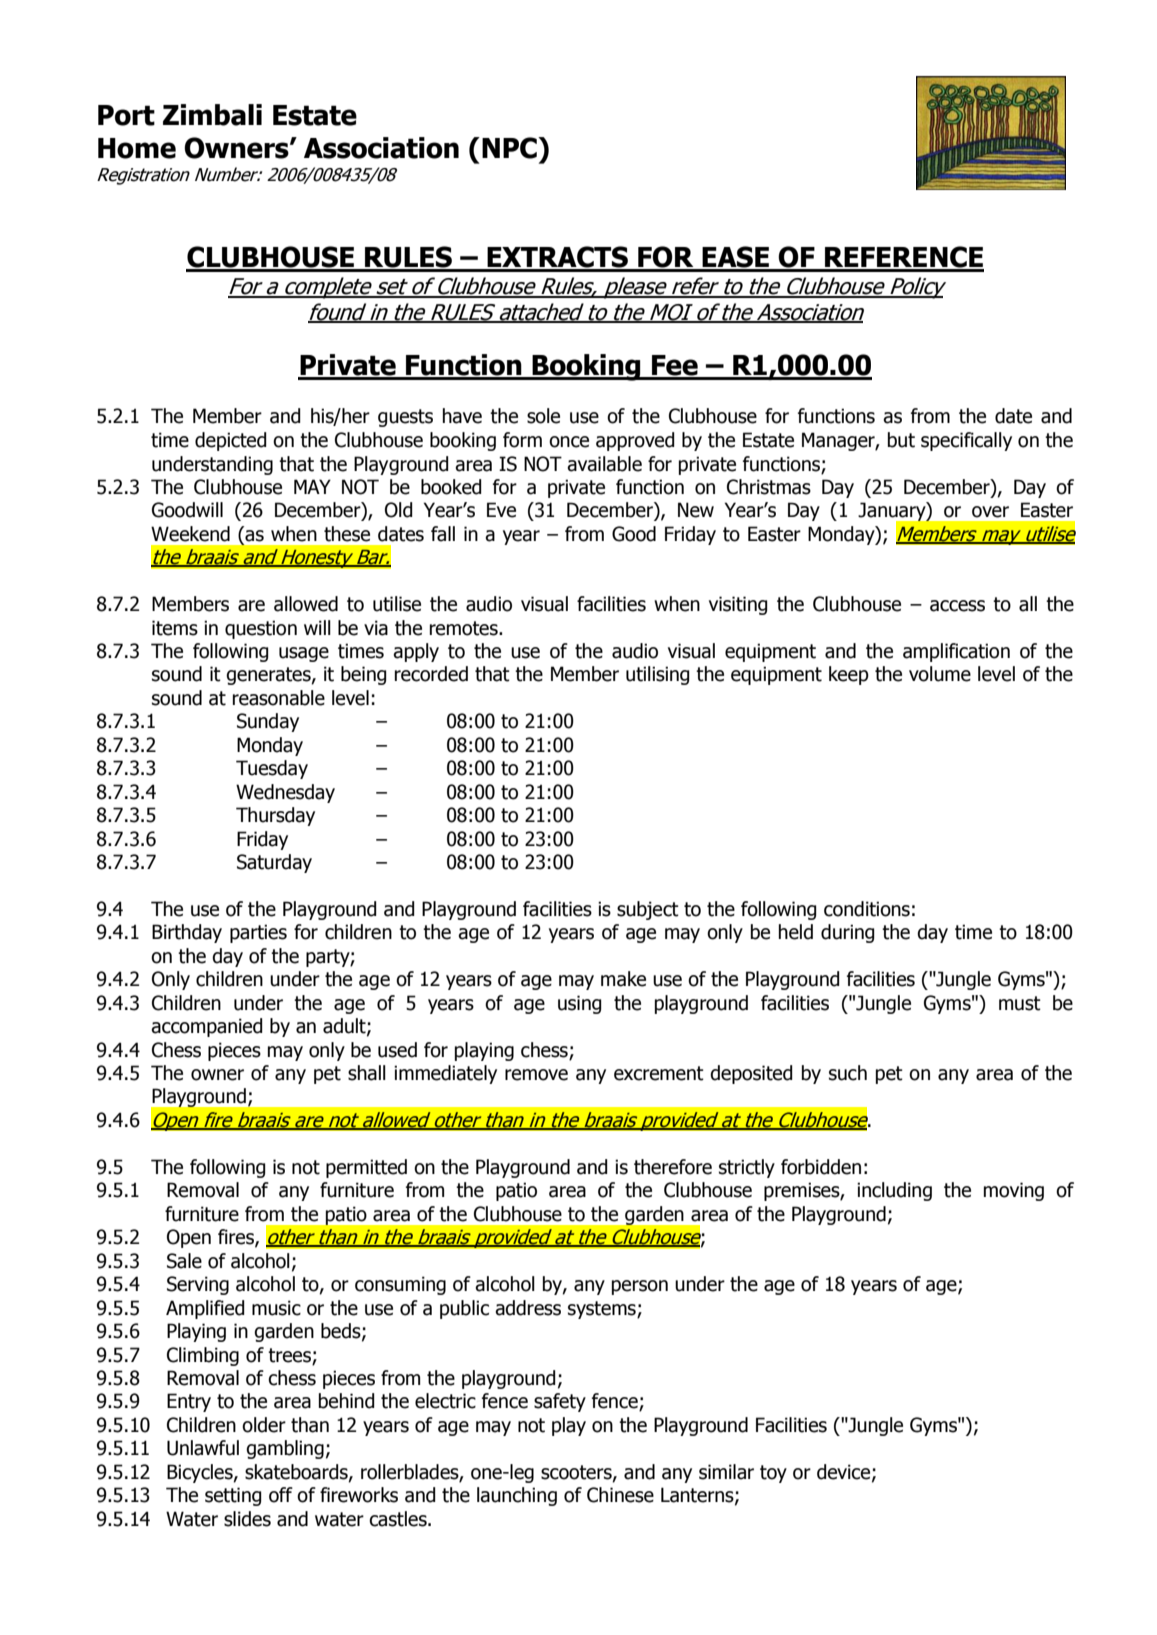 This document has height=1635, width=1157. What do you see at coordinates (901, 440) in the document?
I see `but` at bounding box center [901, 440].
